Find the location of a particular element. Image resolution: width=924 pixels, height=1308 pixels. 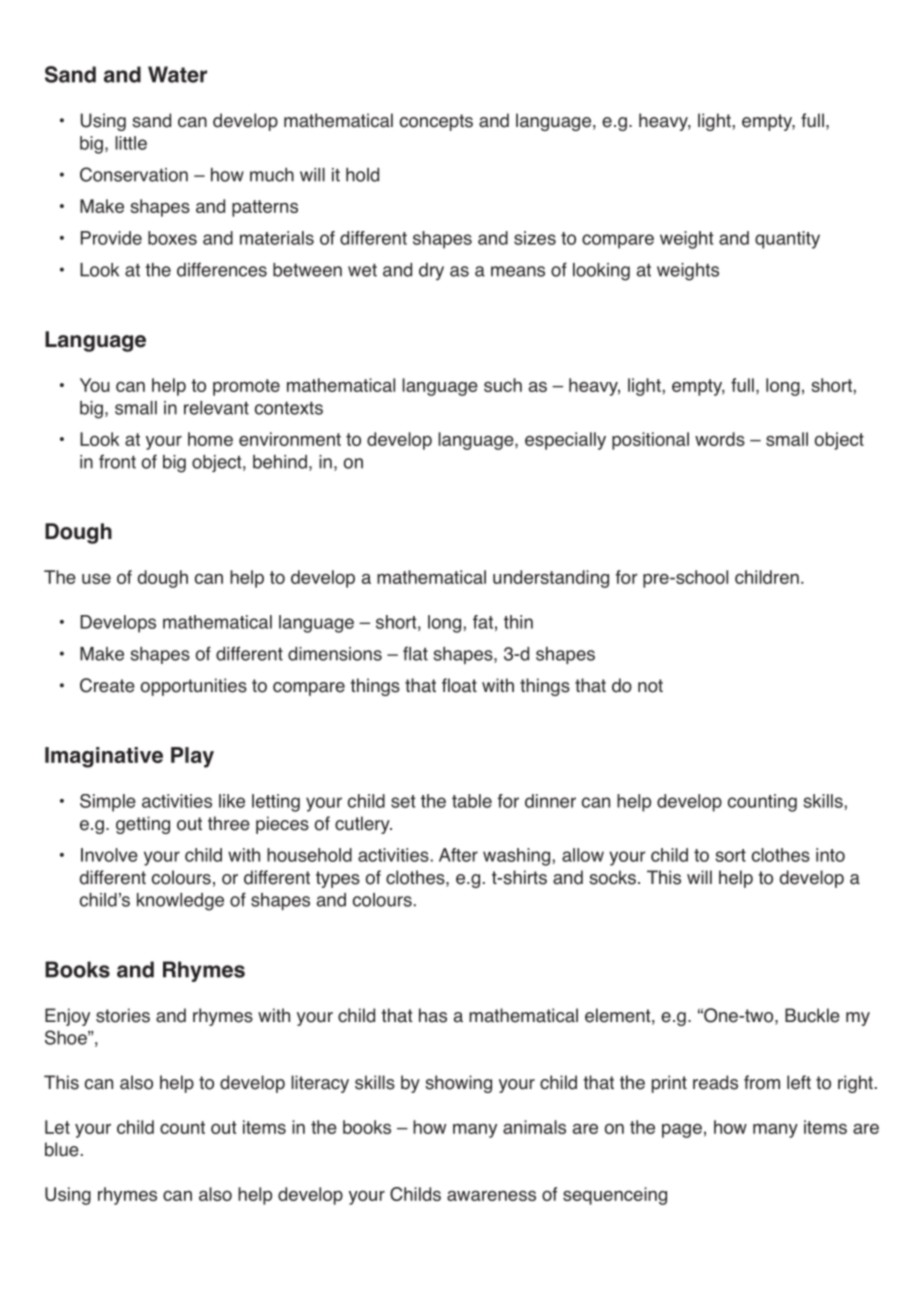

not is located at coordinates (650, 686).
